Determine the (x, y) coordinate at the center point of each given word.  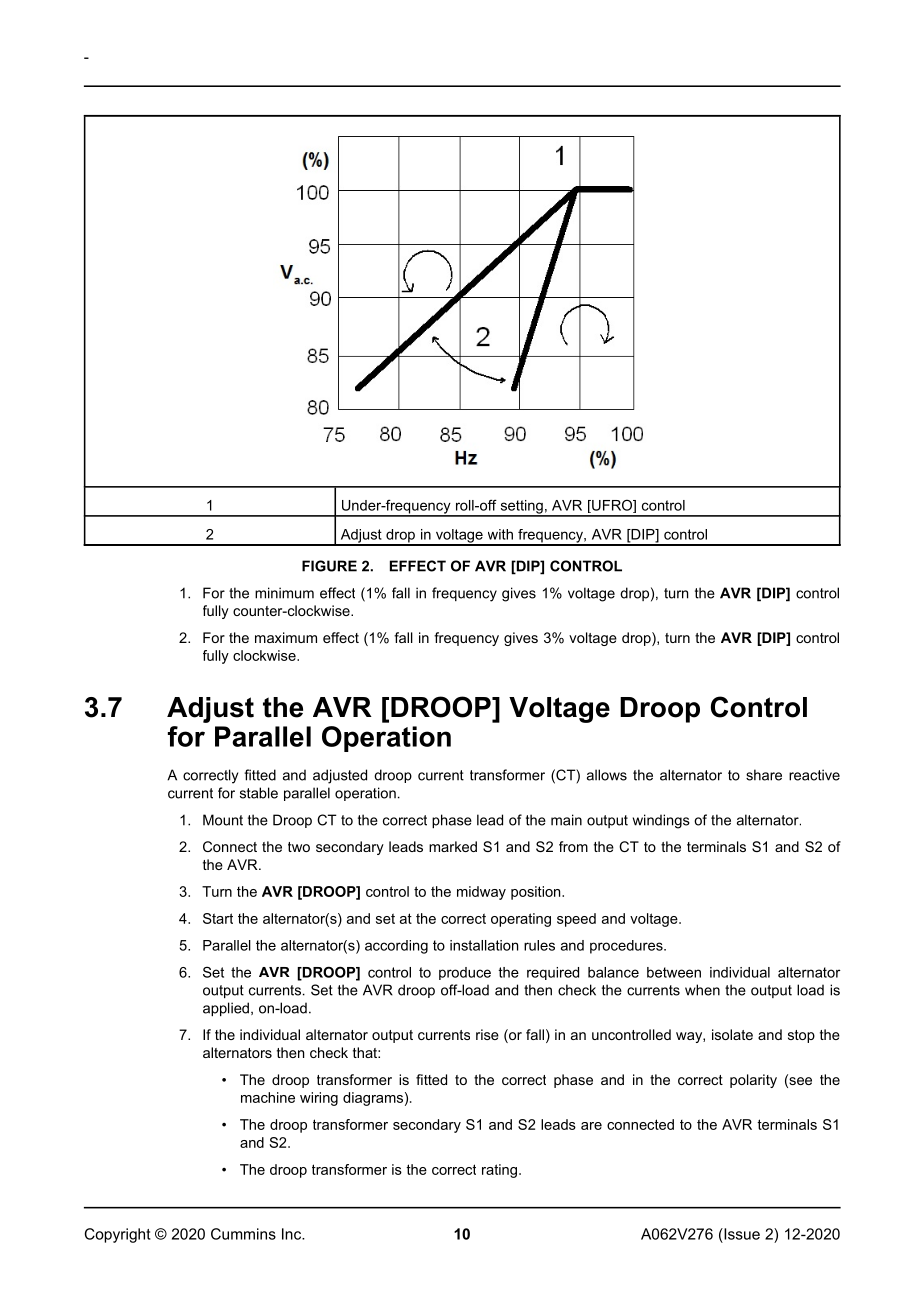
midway (481, 893)
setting (521, 508)
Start (218, 918)
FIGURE (329, 566)
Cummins (243, 1234)
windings (661, 821)
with (500, 534)
